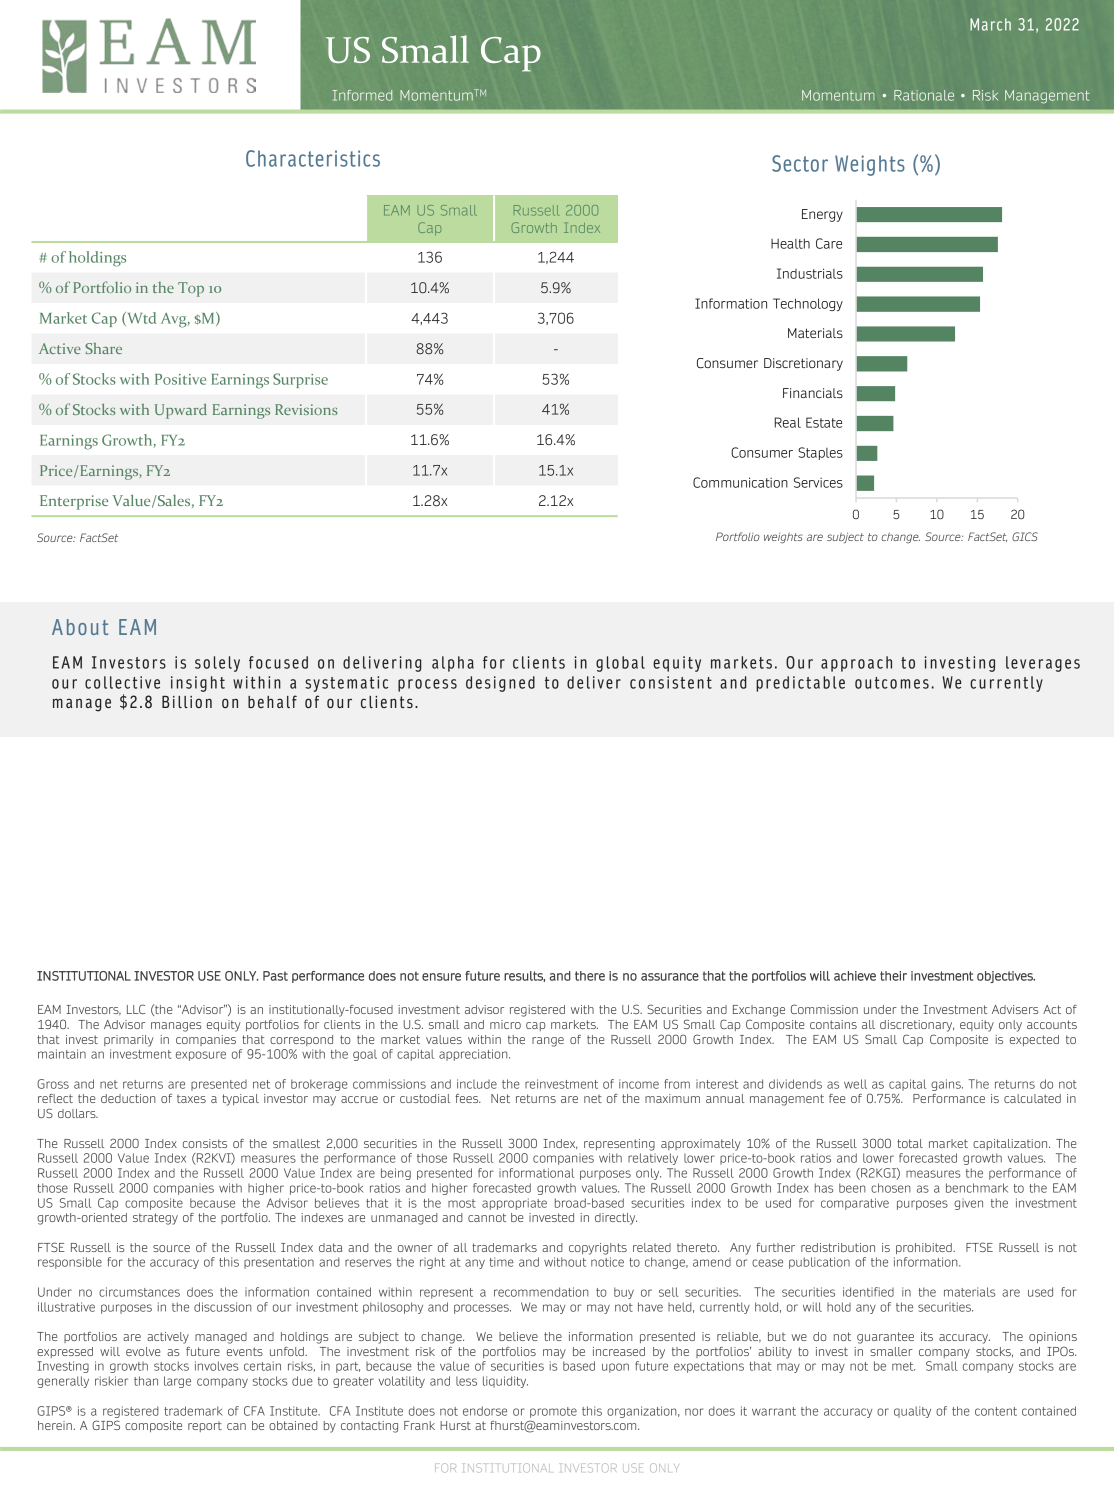 Image resolution: width=1114 pixels, height=1486 pixels. Describe the element at coordinates (903, 1366) in the image. I see `met` at that location.
